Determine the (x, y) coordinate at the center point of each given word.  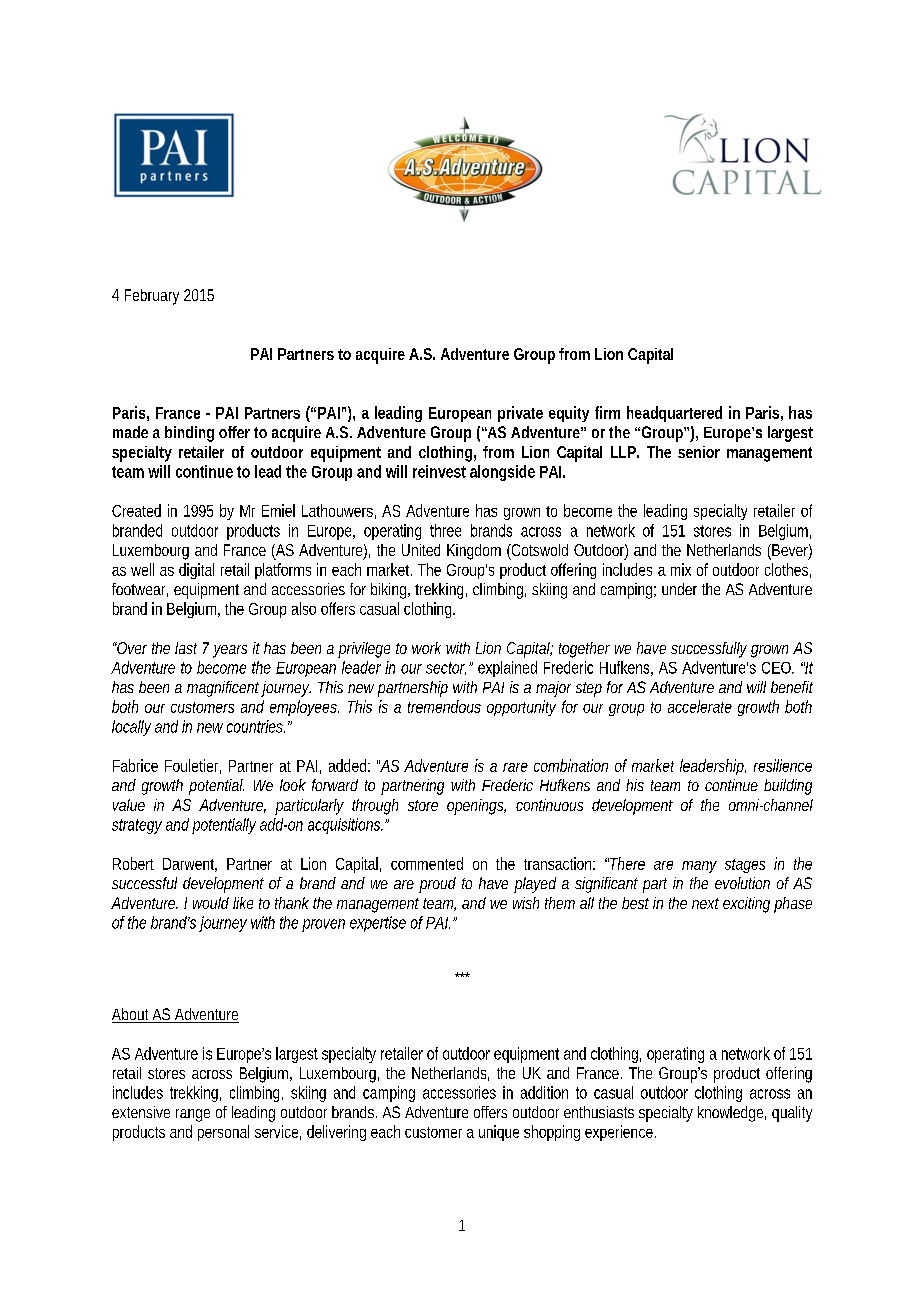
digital (196, 571)
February (152, 297)
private (520, 414)
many (699, 867)
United (421, 550)
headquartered (674, 414)
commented (427, 863)
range (193, 1115)
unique (499, 1133)
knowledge (732, 1114)
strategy (137, 826)
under (679, 589)
